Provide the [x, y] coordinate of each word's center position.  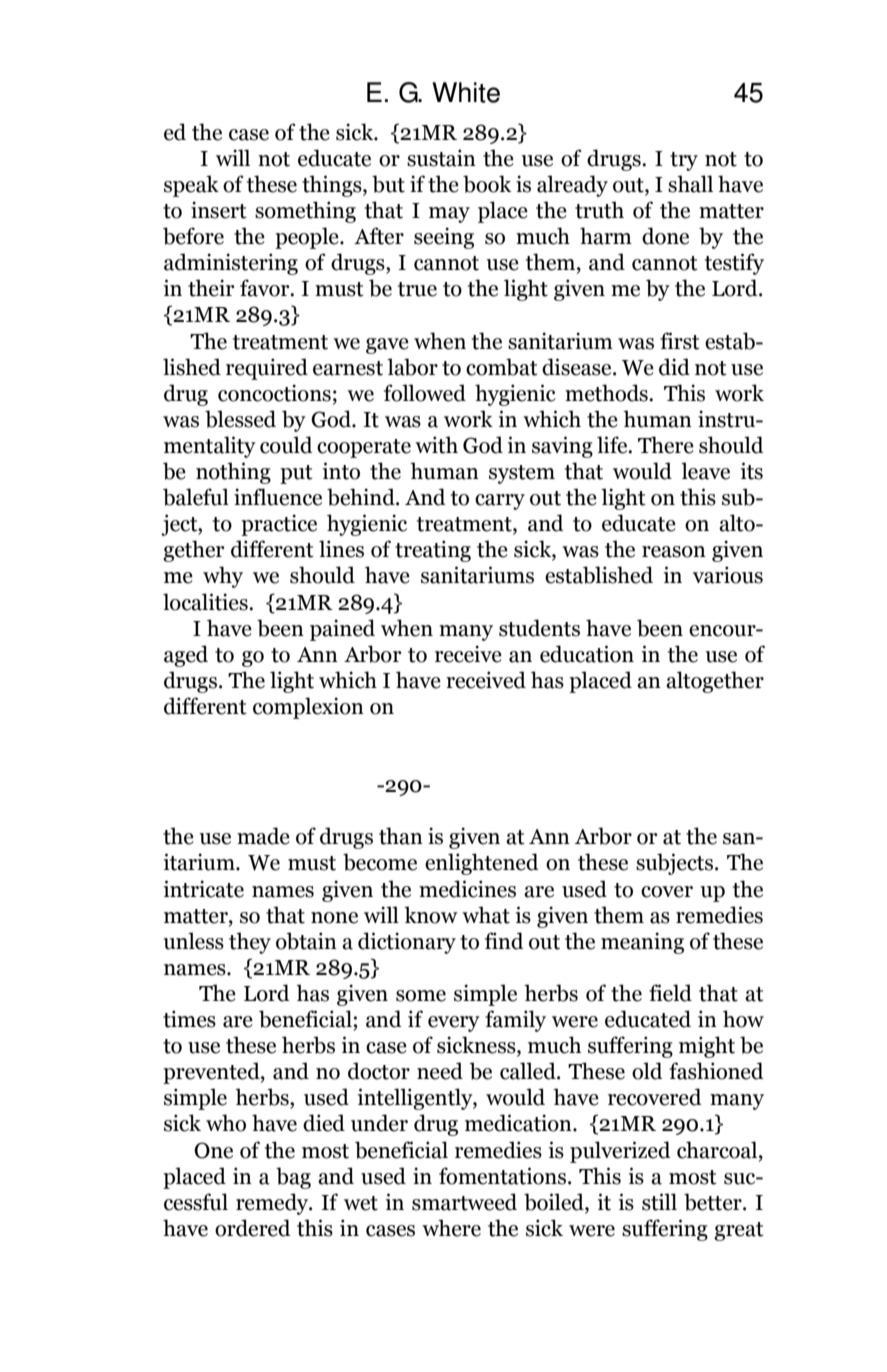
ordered [253, 1228]
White [466, 92]
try [684, 161]
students [539, 628]
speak [191, 186]
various [728, 575]
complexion [308, 708]
